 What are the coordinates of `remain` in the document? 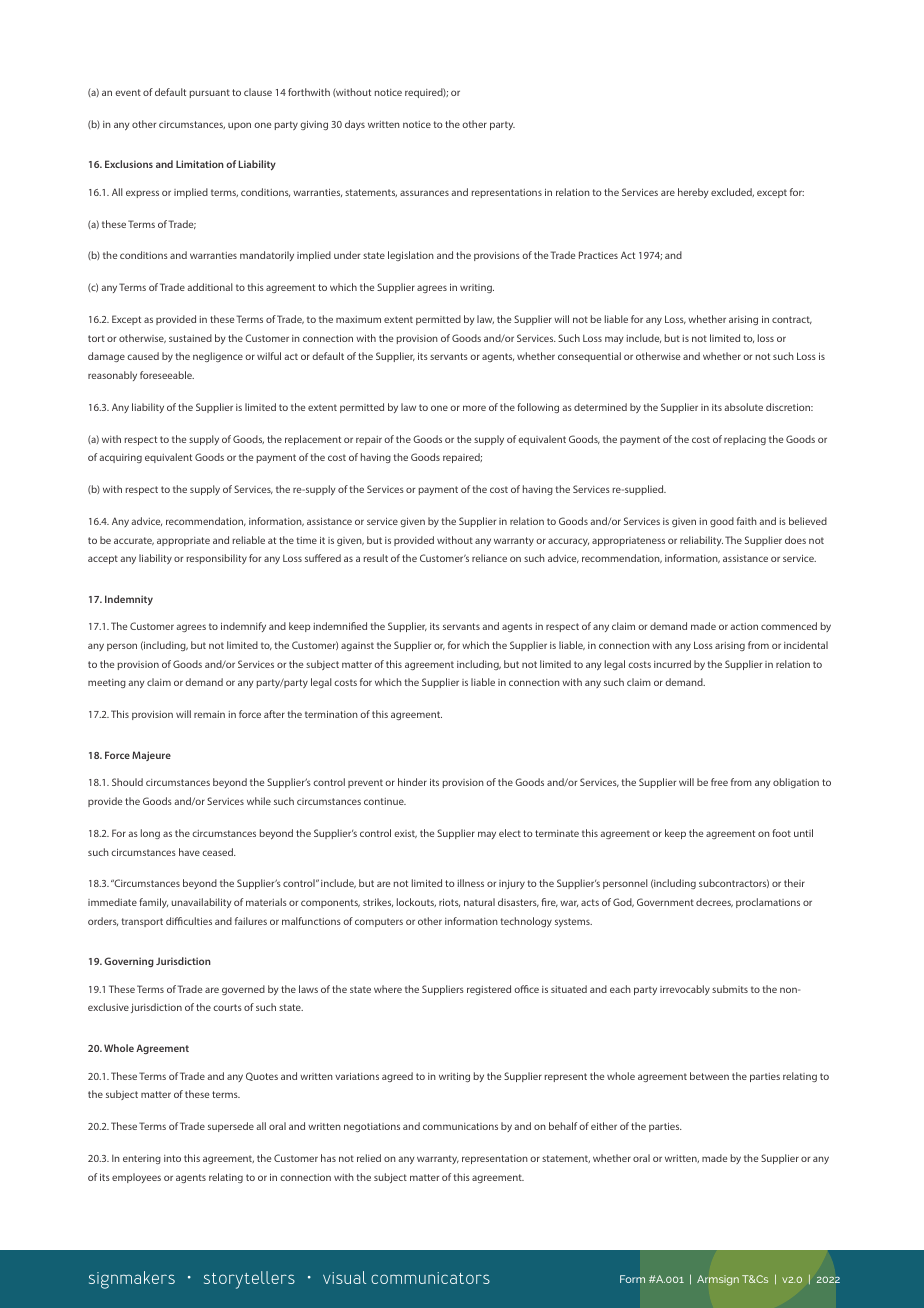 It's located at (209, 714).
